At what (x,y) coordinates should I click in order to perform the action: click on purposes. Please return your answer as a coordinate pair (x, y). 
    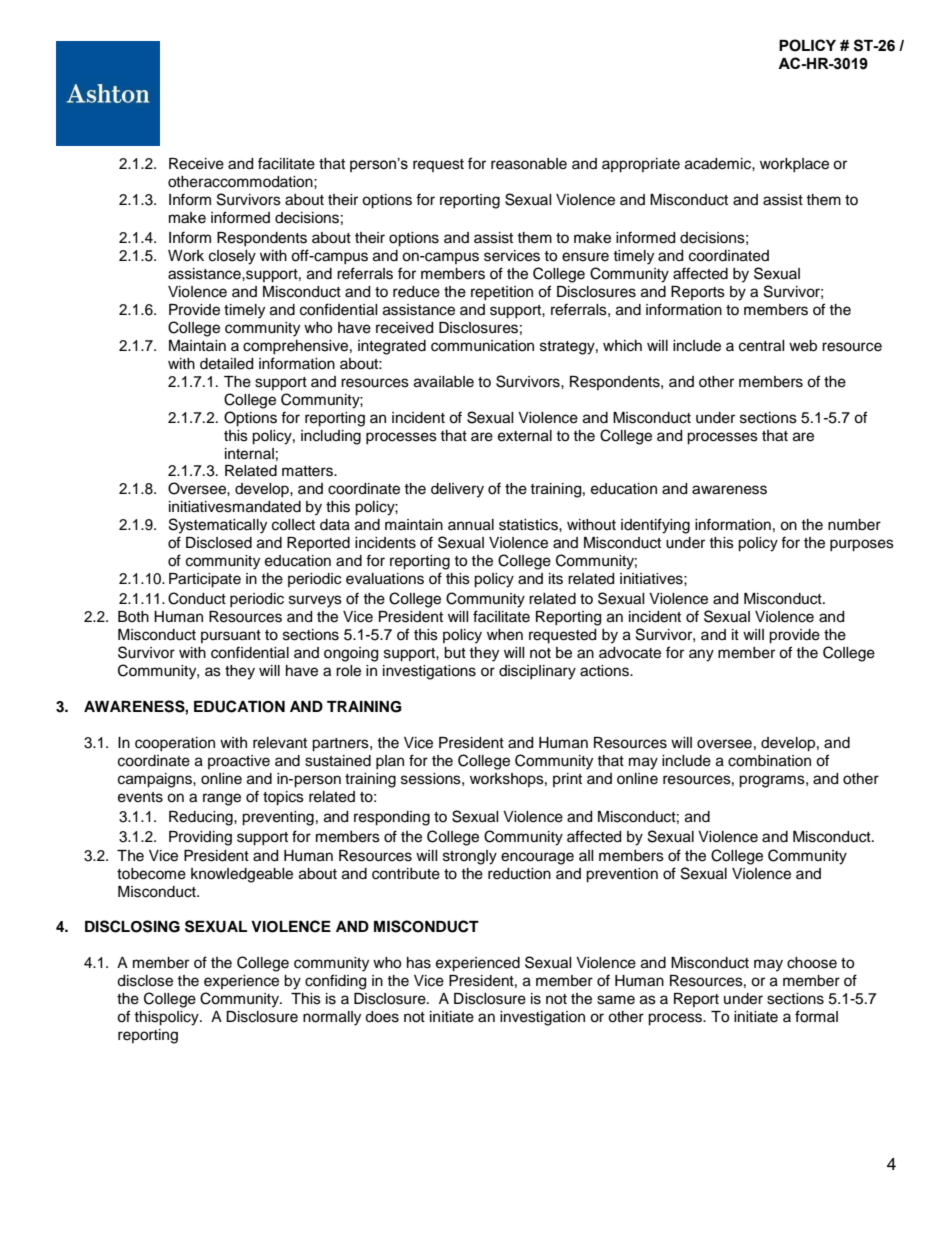
    Looking at the image, I should click on (862, 545).
